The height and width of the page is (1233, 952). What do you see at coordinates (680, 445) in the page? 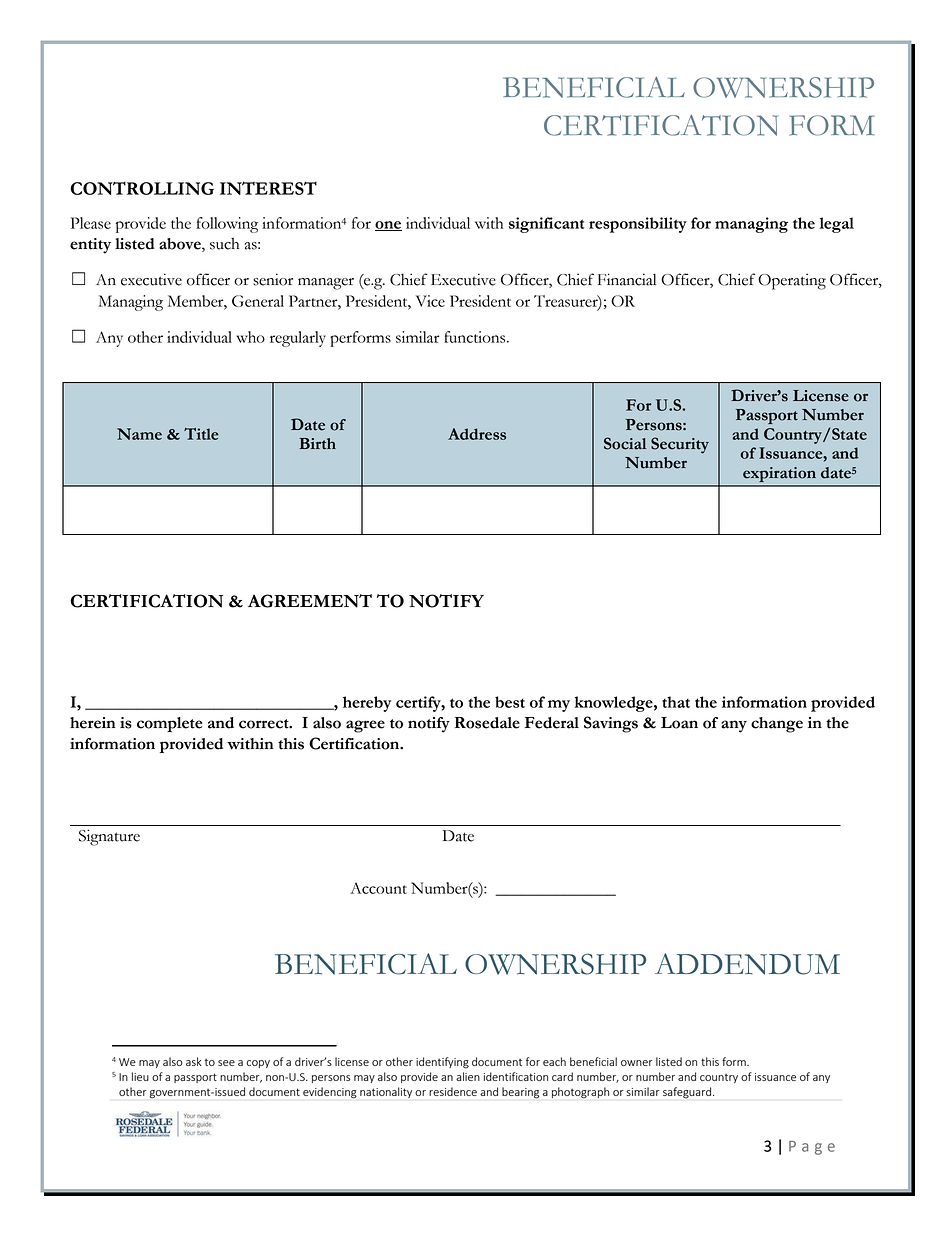
I see `Security` at bounding box center [680, 445].
